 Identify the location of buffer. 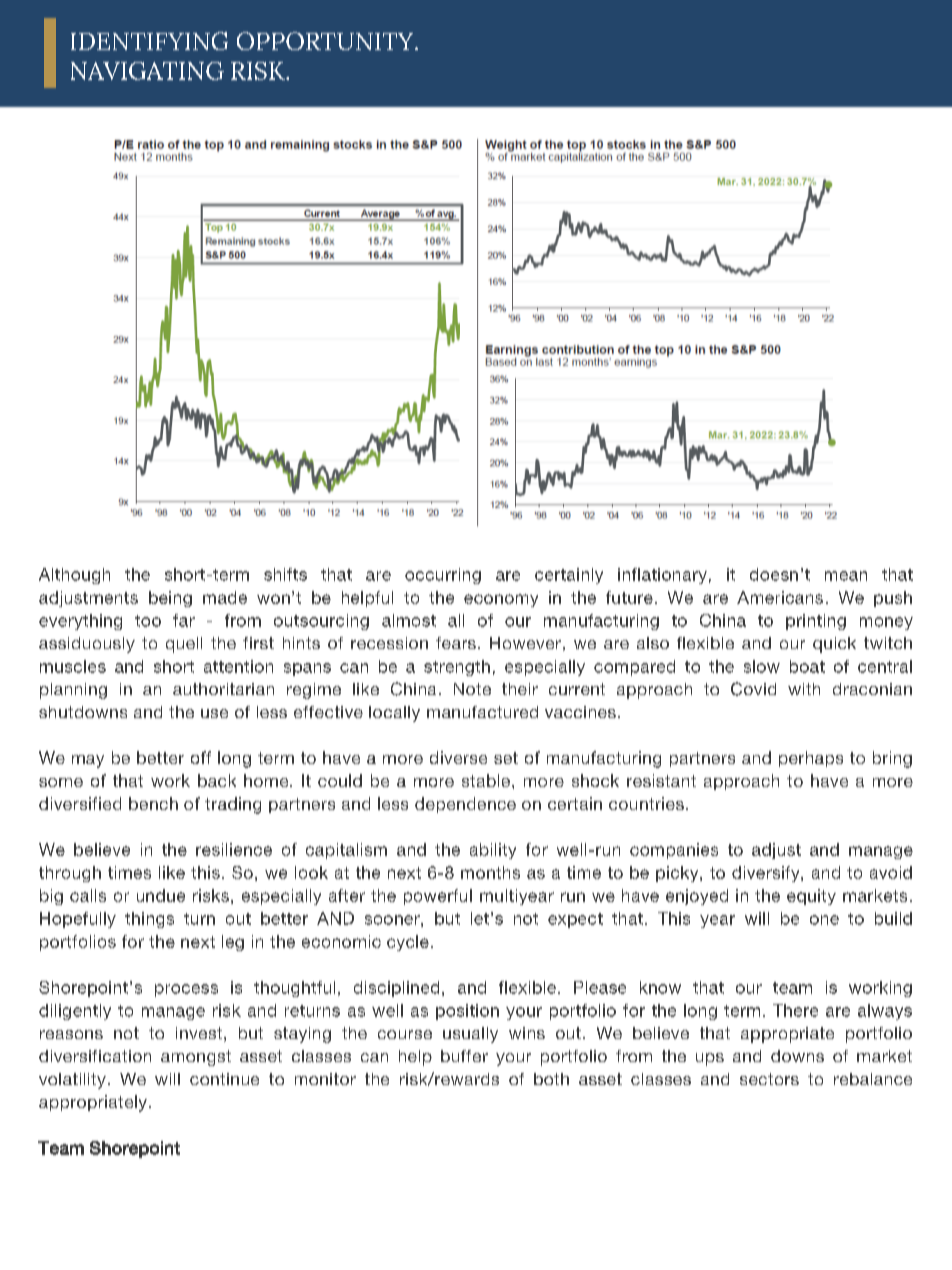
(464, 1056).
